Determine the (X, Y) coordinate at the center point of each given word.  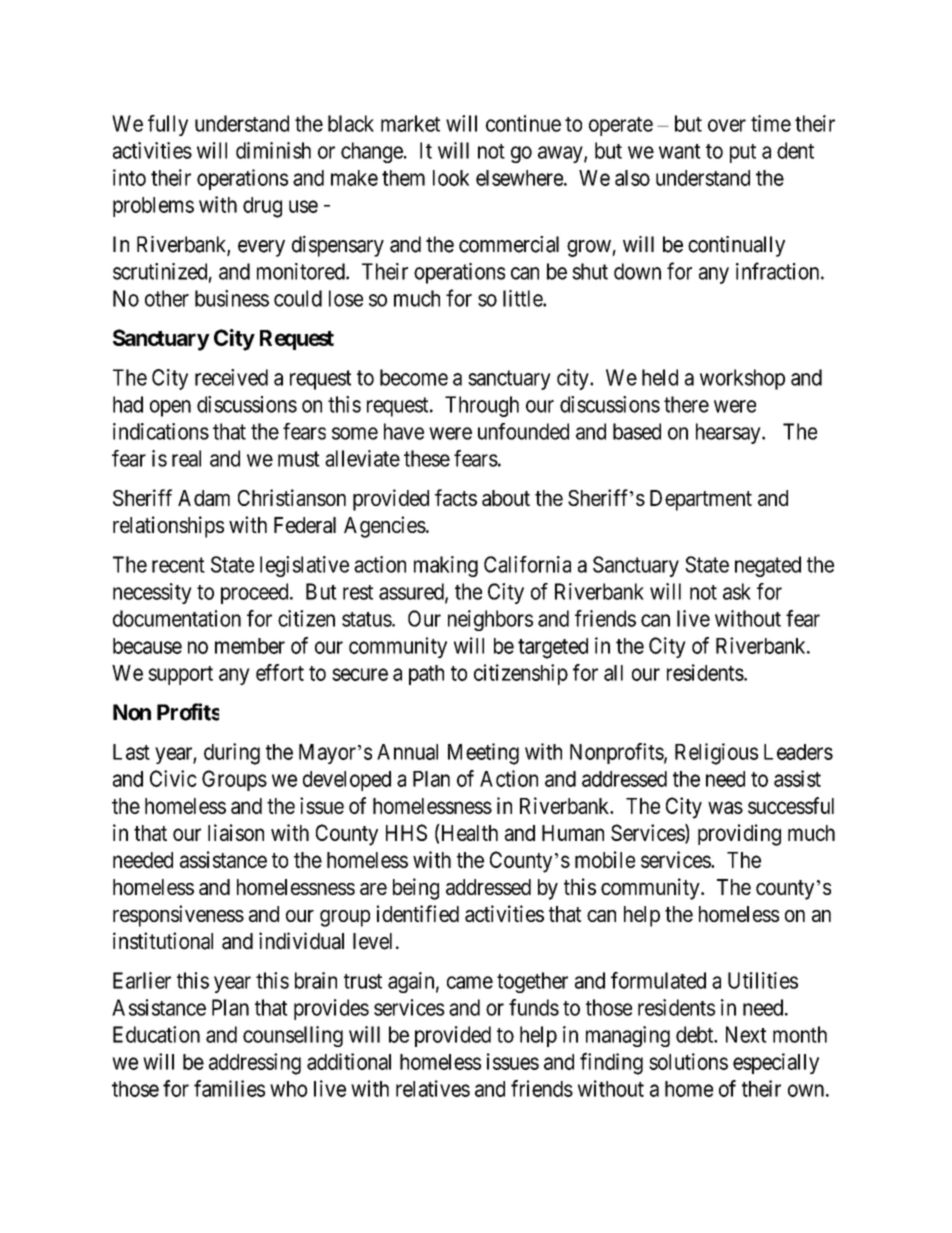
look (451, 178)
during (232, 754)
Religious (716, 754)
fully (168, 125)
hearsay (729, 433)
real (186, 458)
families (229, 1088)
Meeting (483, 754)
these (427, 458)
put (743, 153)
